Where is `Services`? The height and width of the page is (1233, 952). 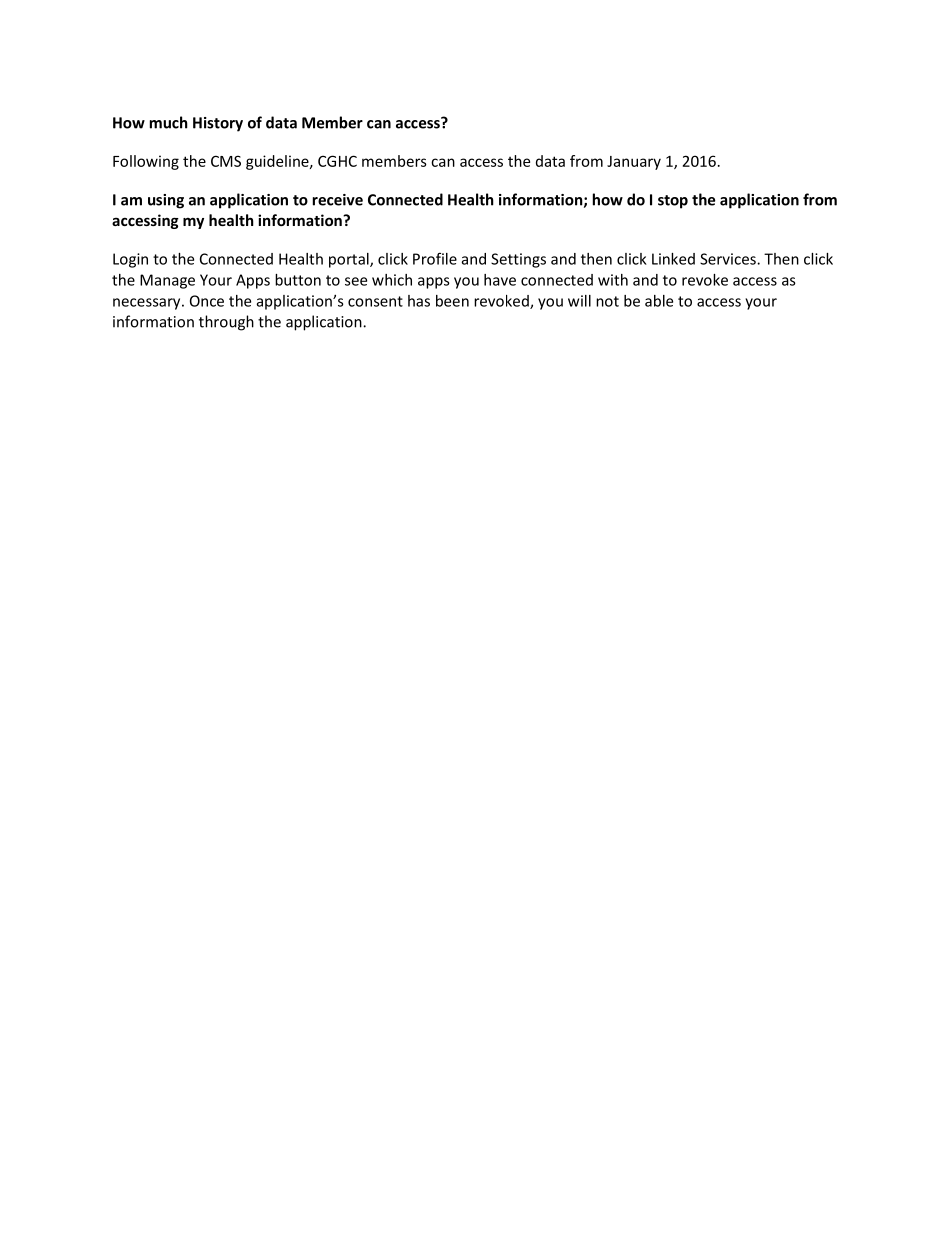
Services is located at coordinates (729, 259).
